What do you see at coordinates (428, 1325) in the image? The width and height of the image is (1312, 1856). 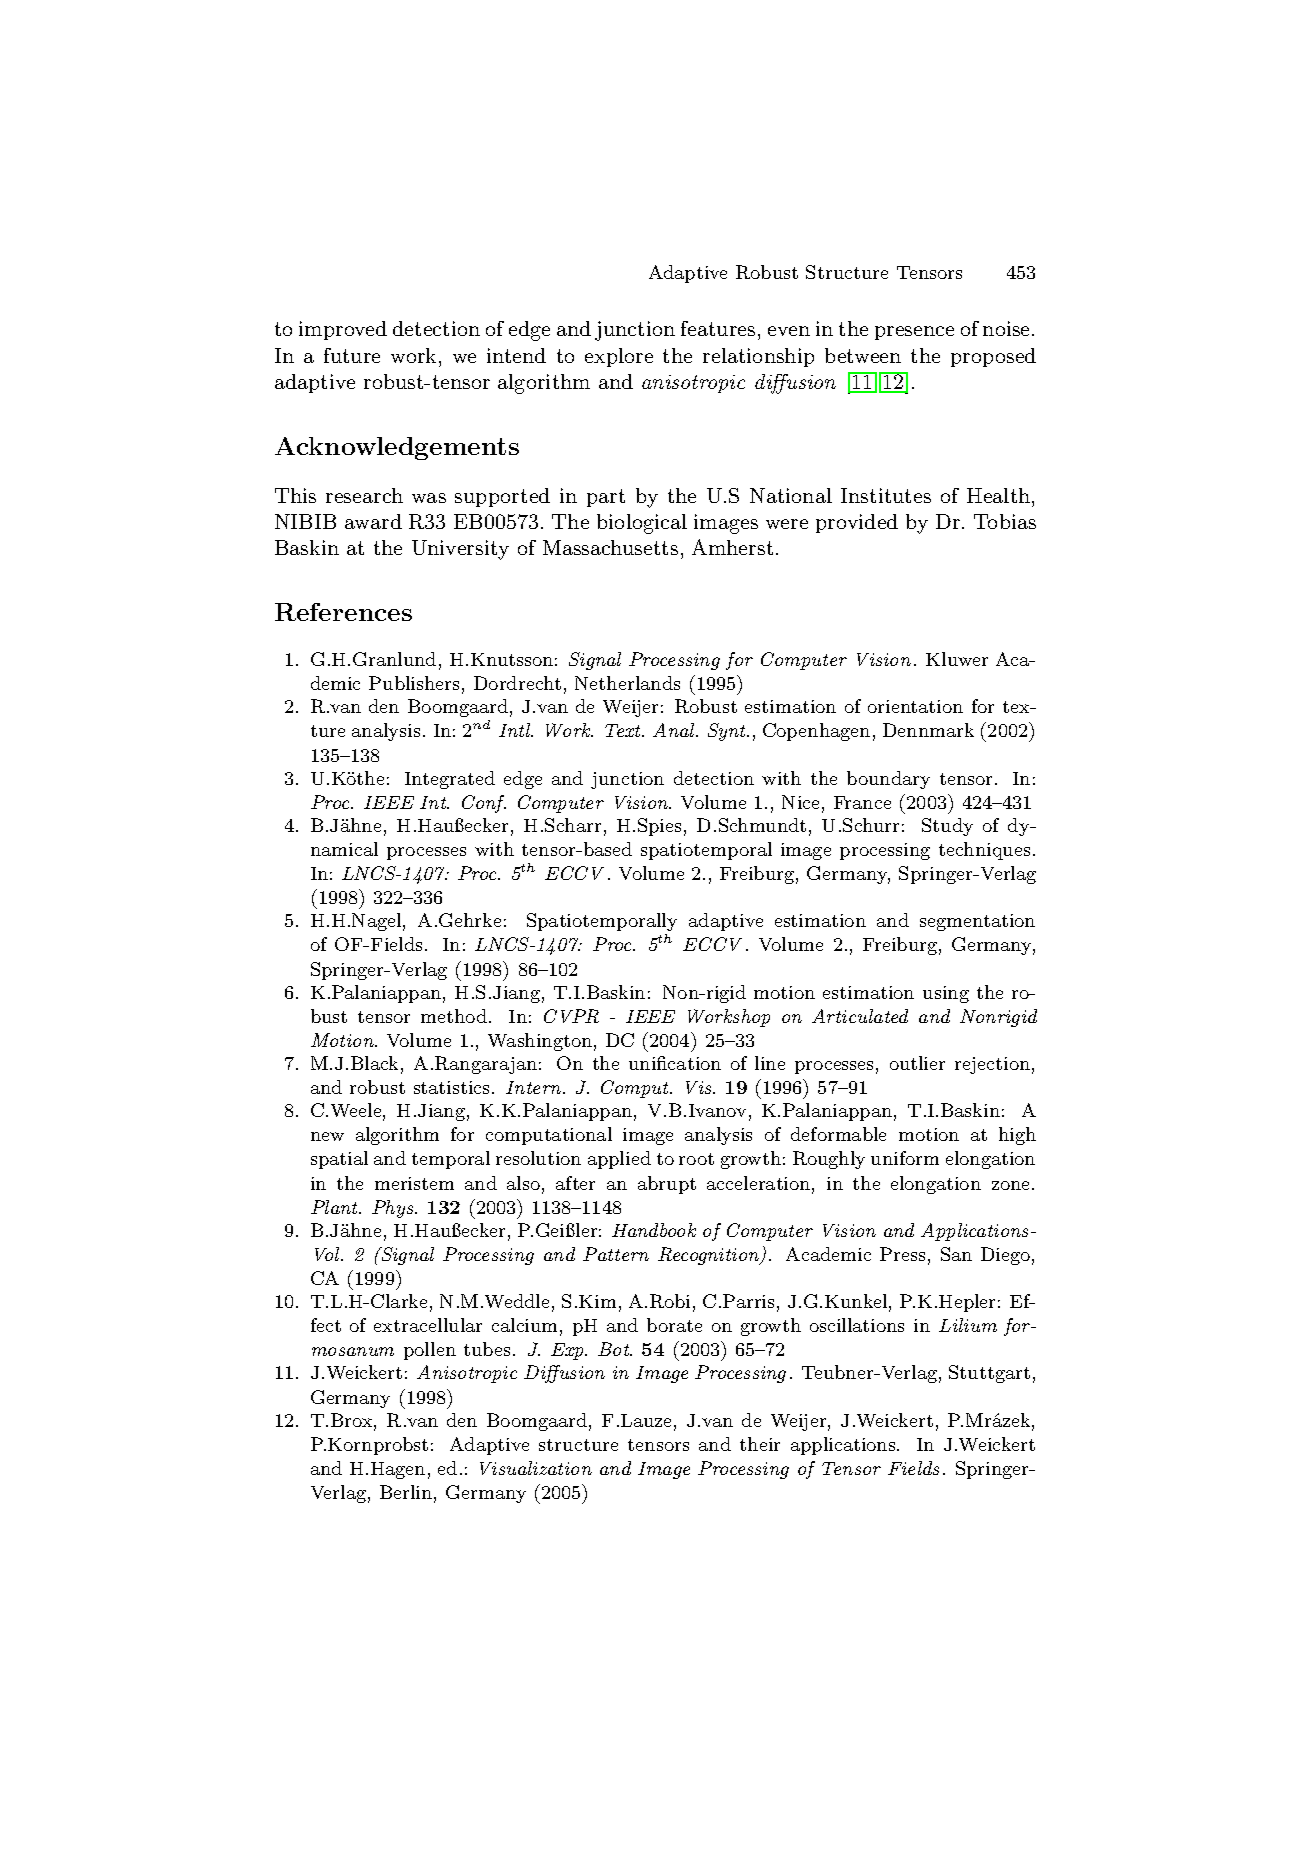 I see `extracellular` at bounding box center [428, 1325].
